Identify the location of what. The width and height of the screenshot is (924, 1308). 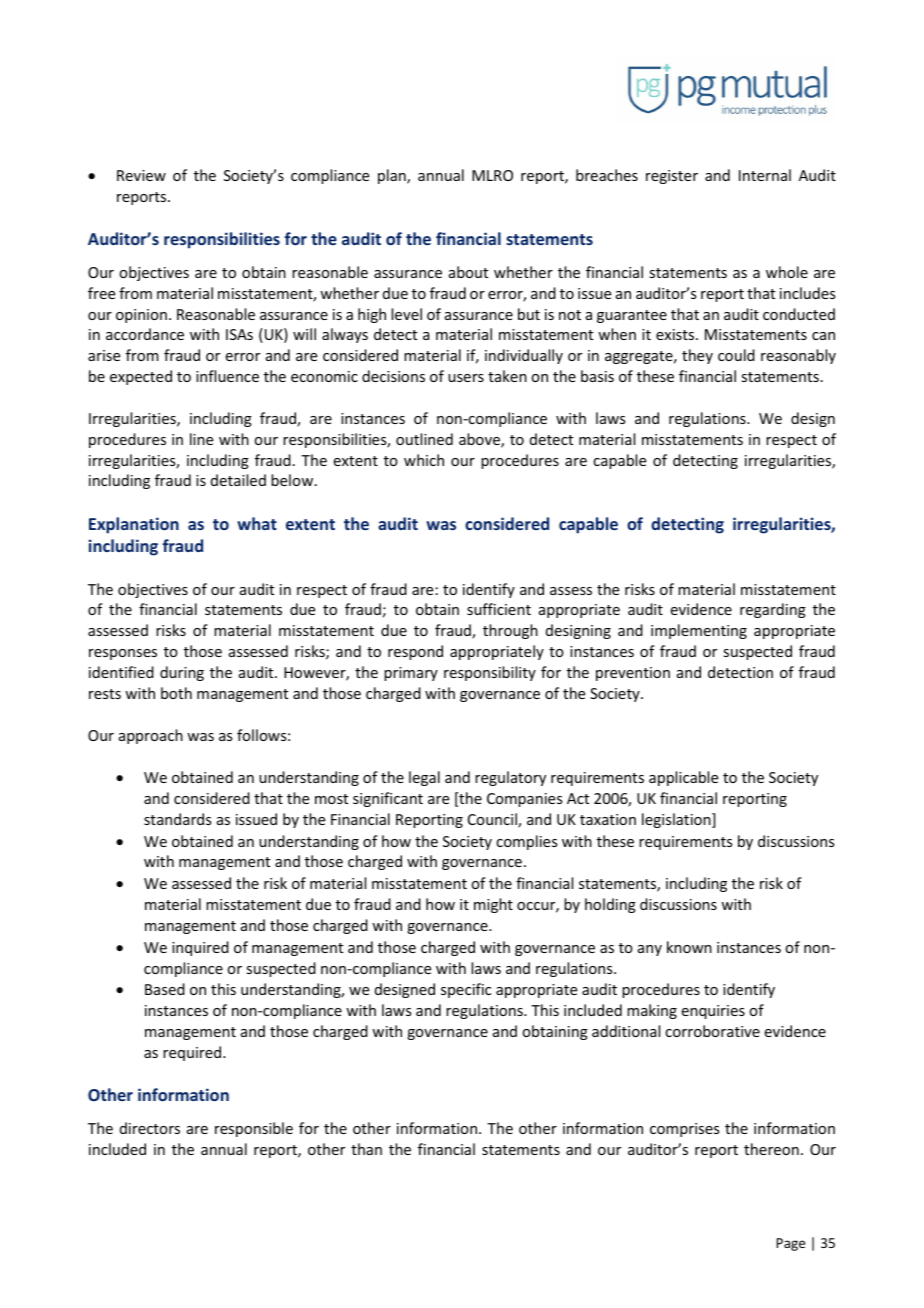
(257, 523).
